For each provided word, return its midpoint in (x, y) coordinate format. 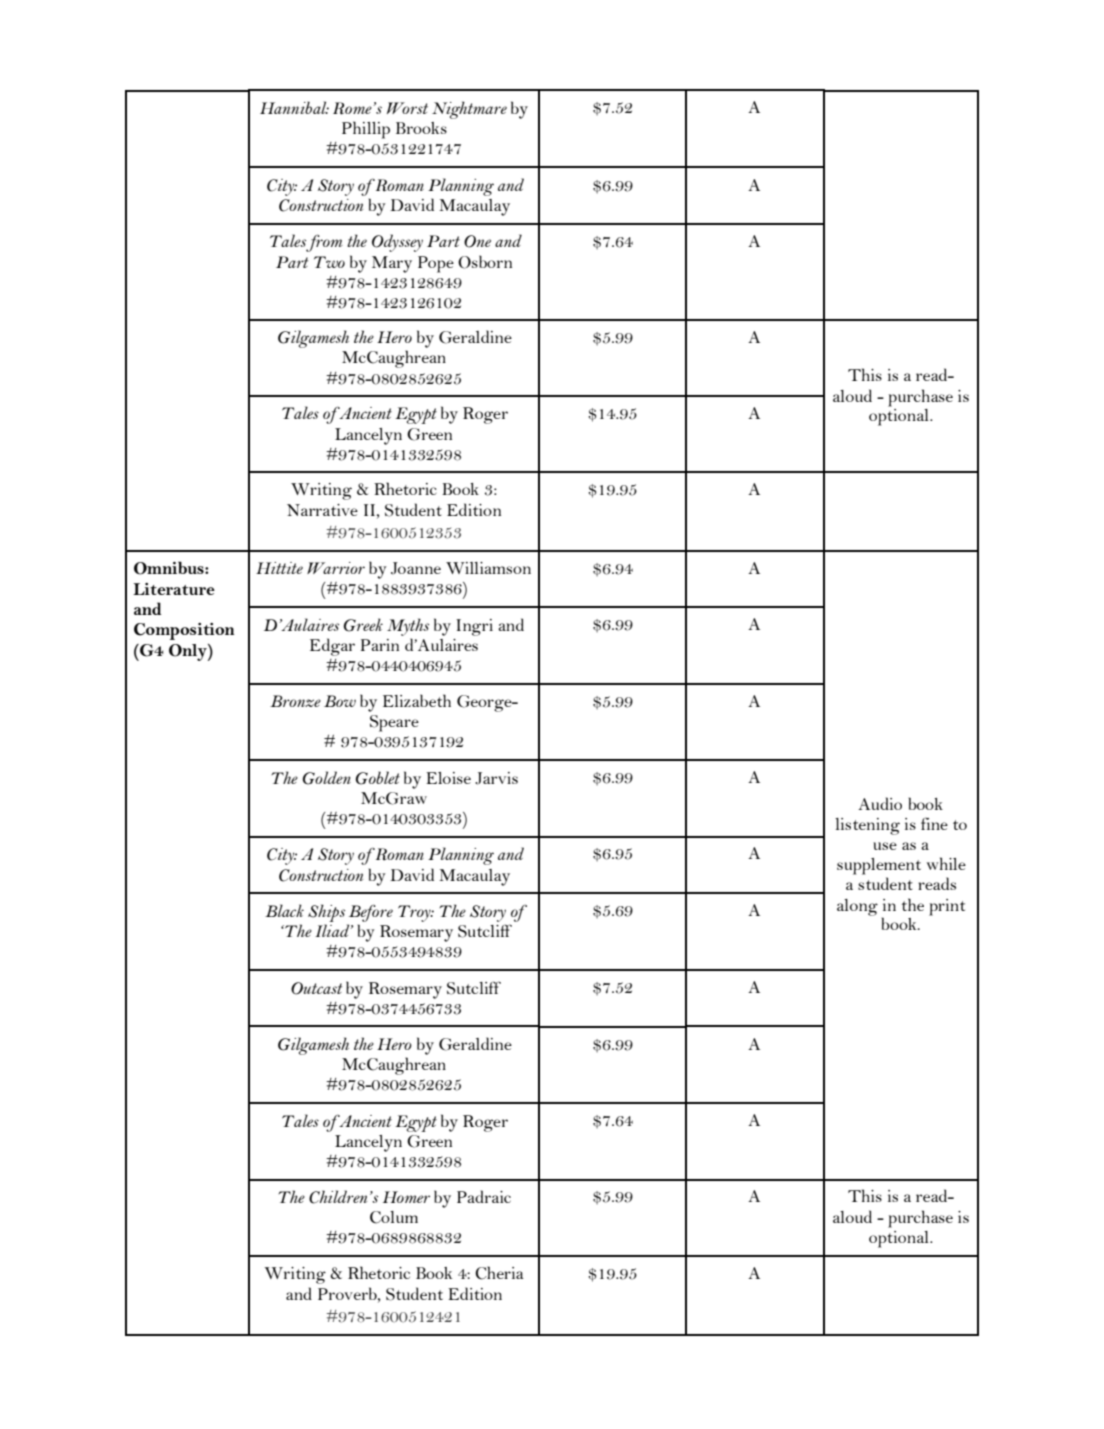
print (947, 907)
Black (284, 910)
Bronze (295, 701)
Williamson (488, 568)
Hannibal (294, 107)
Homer (406, 1197)
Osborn (485, 262)
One (477, 241)
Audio (880, 803)
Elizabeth (417, 700)
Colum (394, 1217)
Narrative (322, 510)
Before (371, 913)
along (857, 907)
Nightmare (469, 110)
